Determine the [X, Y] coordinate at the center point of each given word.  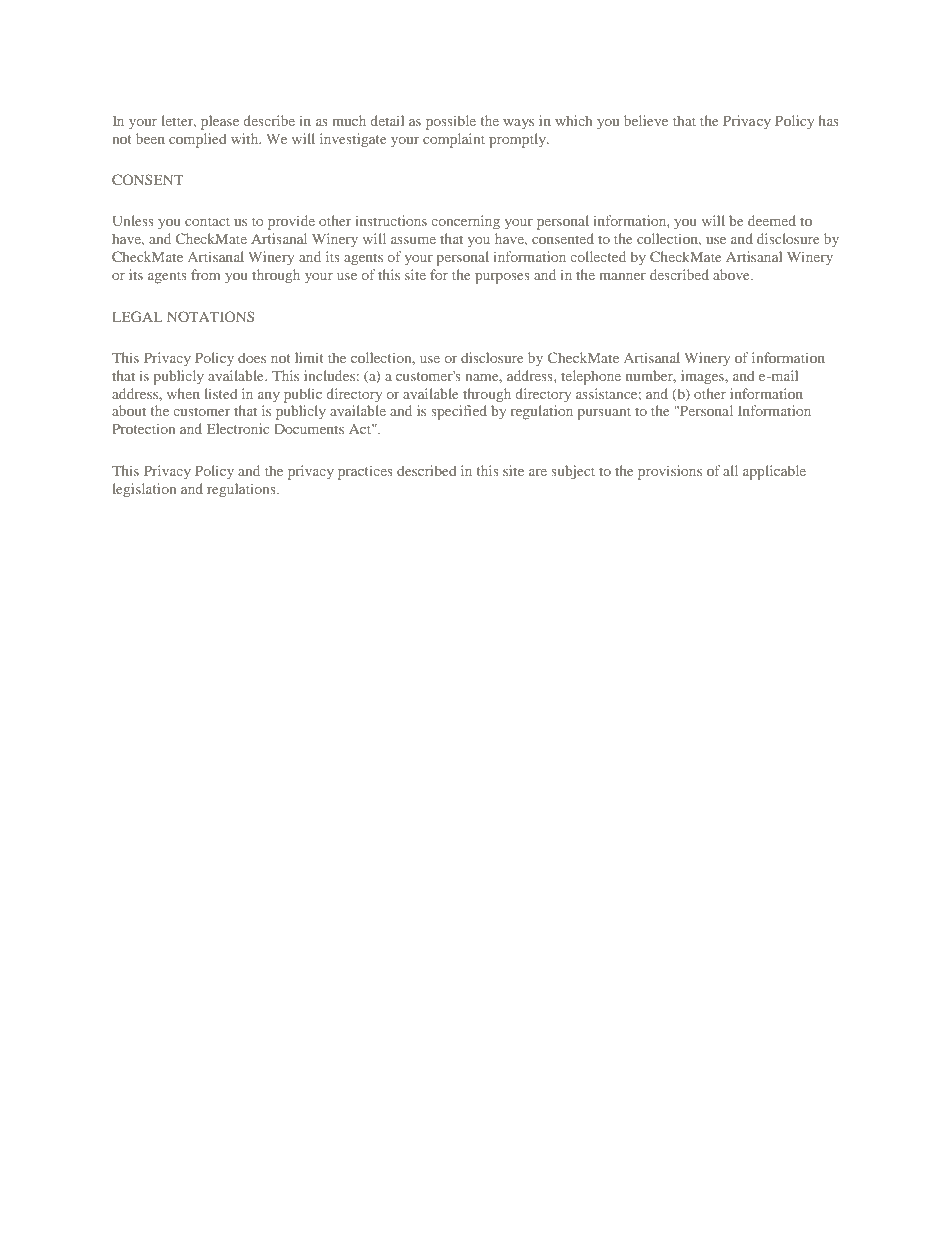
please [220, 122]
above [732, 274]
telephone [591, 377]
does [252, 357]
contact [207, 221]
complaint [454, 140]
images [703, 377]
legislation [144, 490]
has [828, 120]
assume [413, 240]
